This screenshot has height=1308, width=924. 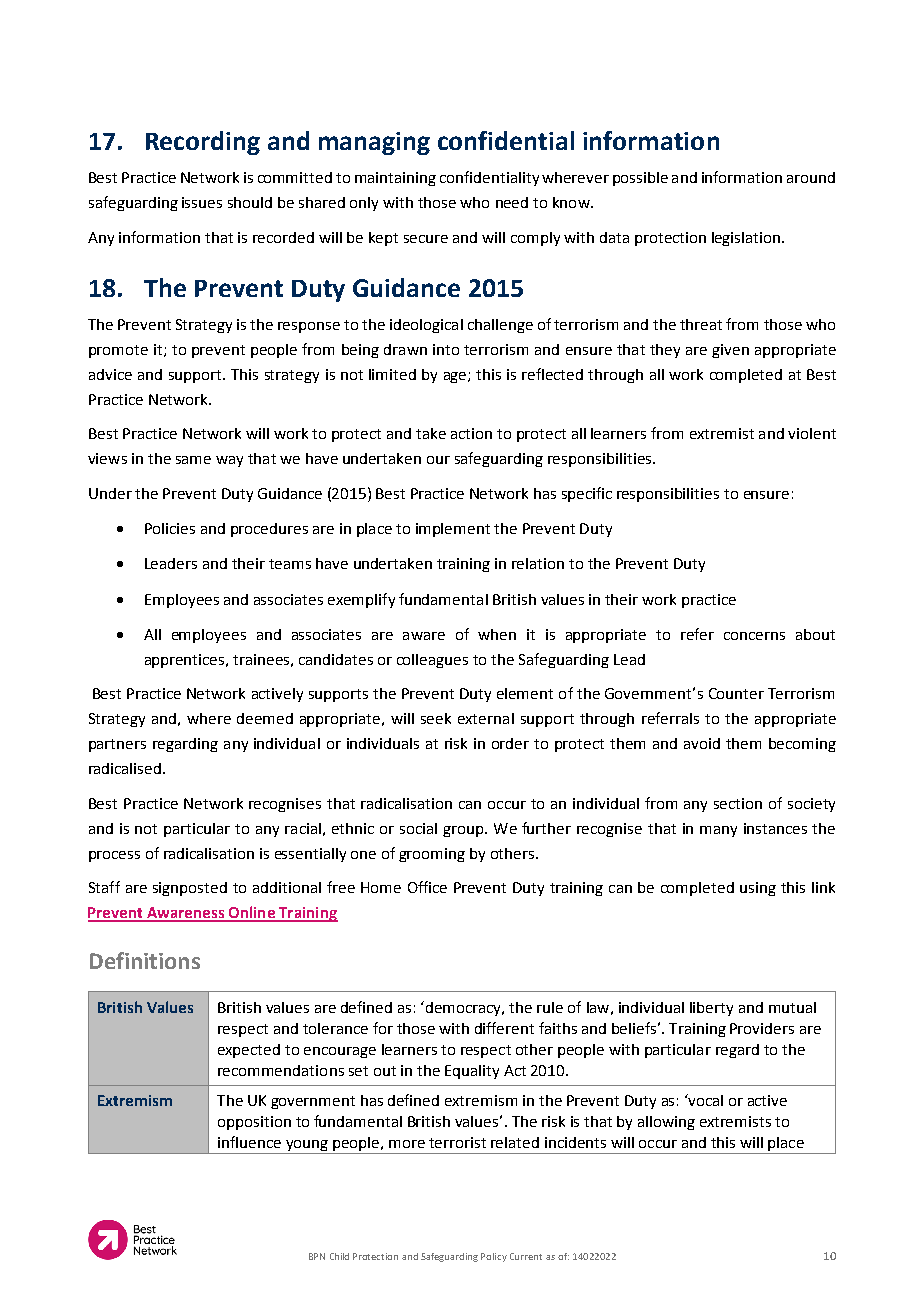 What do you see at coordinates (666, 1123) in the screenshot?
I see `allowing` at bounding box center [666, 1123].
